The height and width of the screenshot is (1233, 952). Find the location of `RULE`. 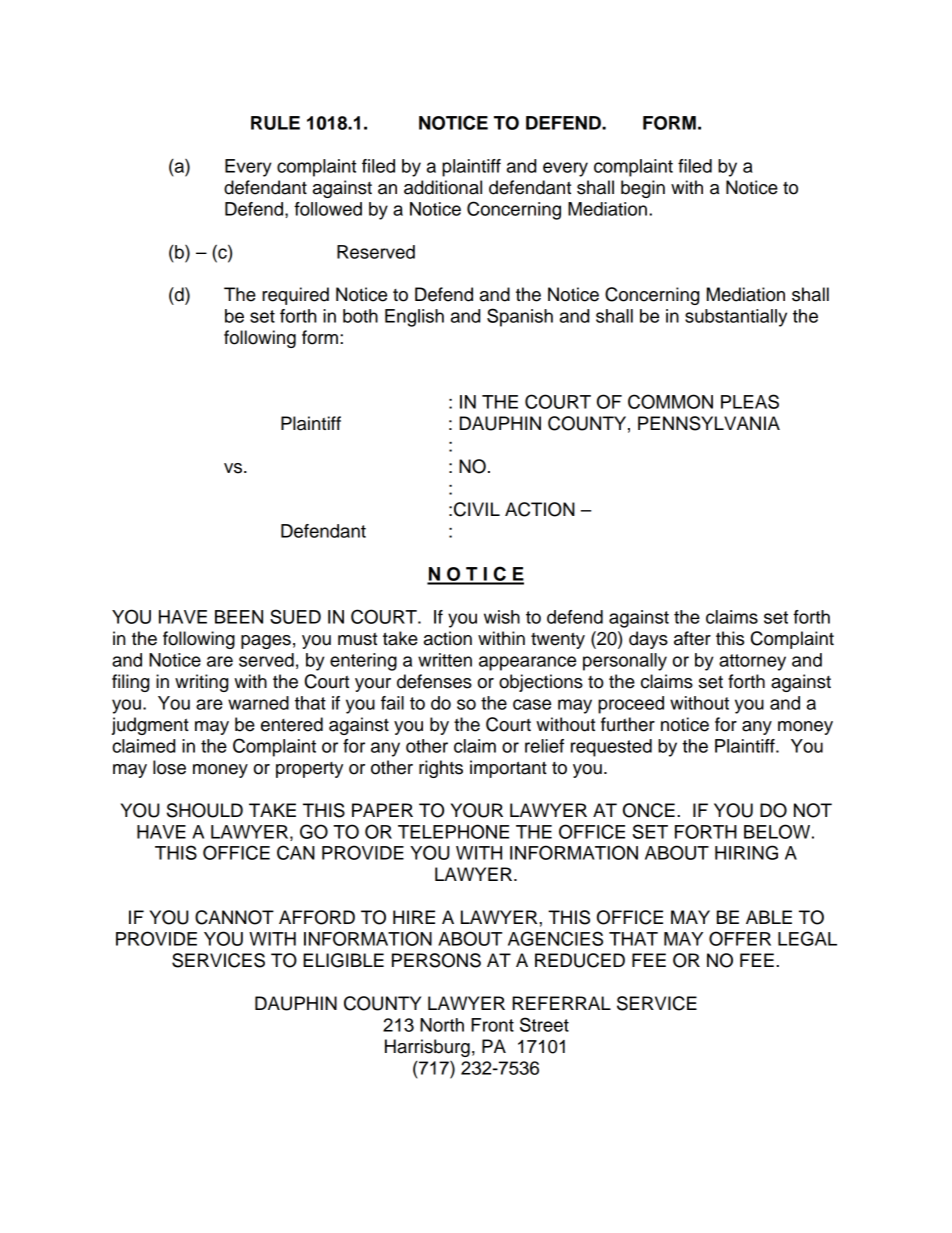

RULE is located at coordinates (275, 123).
